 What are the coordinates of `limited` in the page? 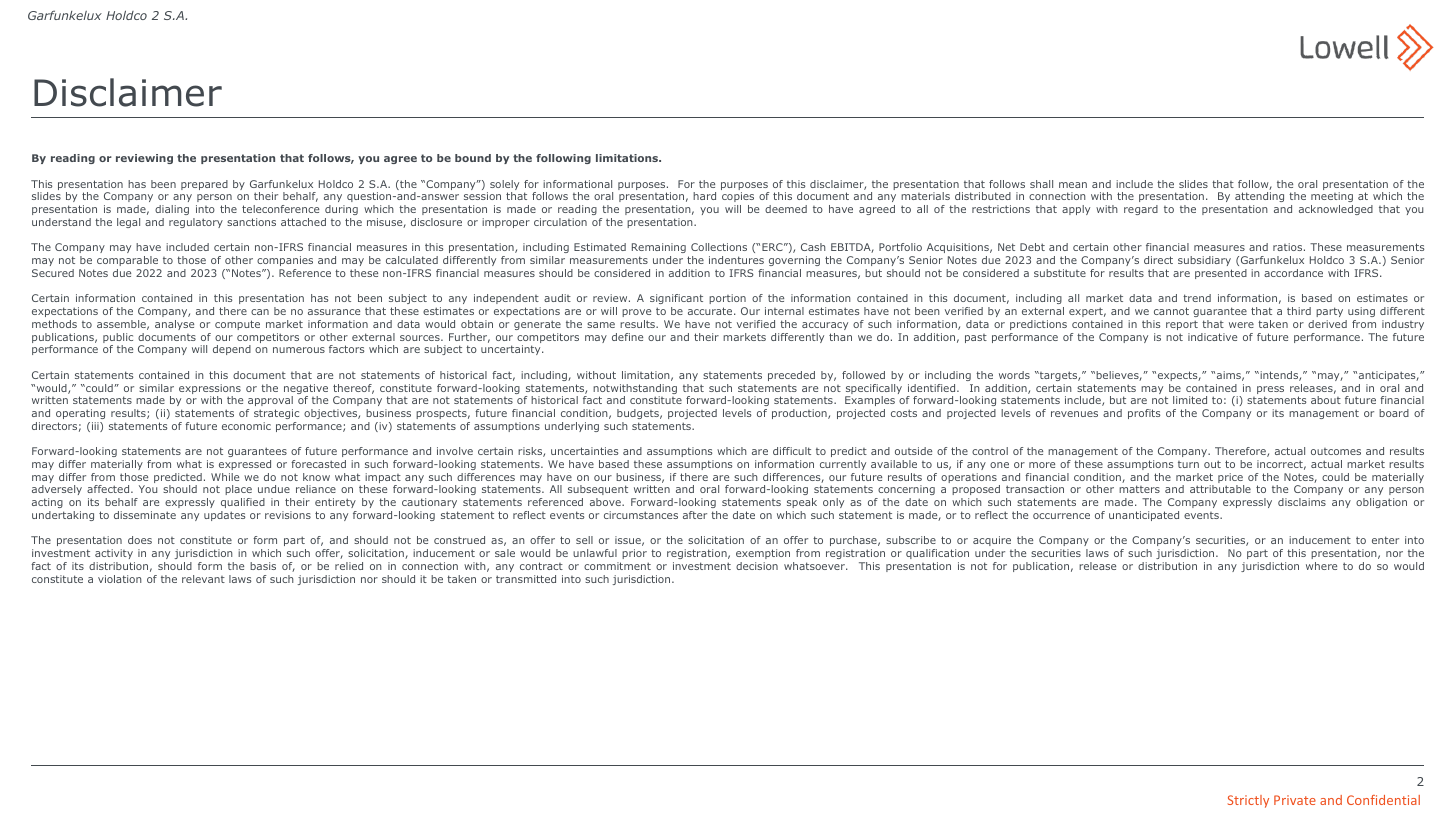 It's located at (1190, 400).
